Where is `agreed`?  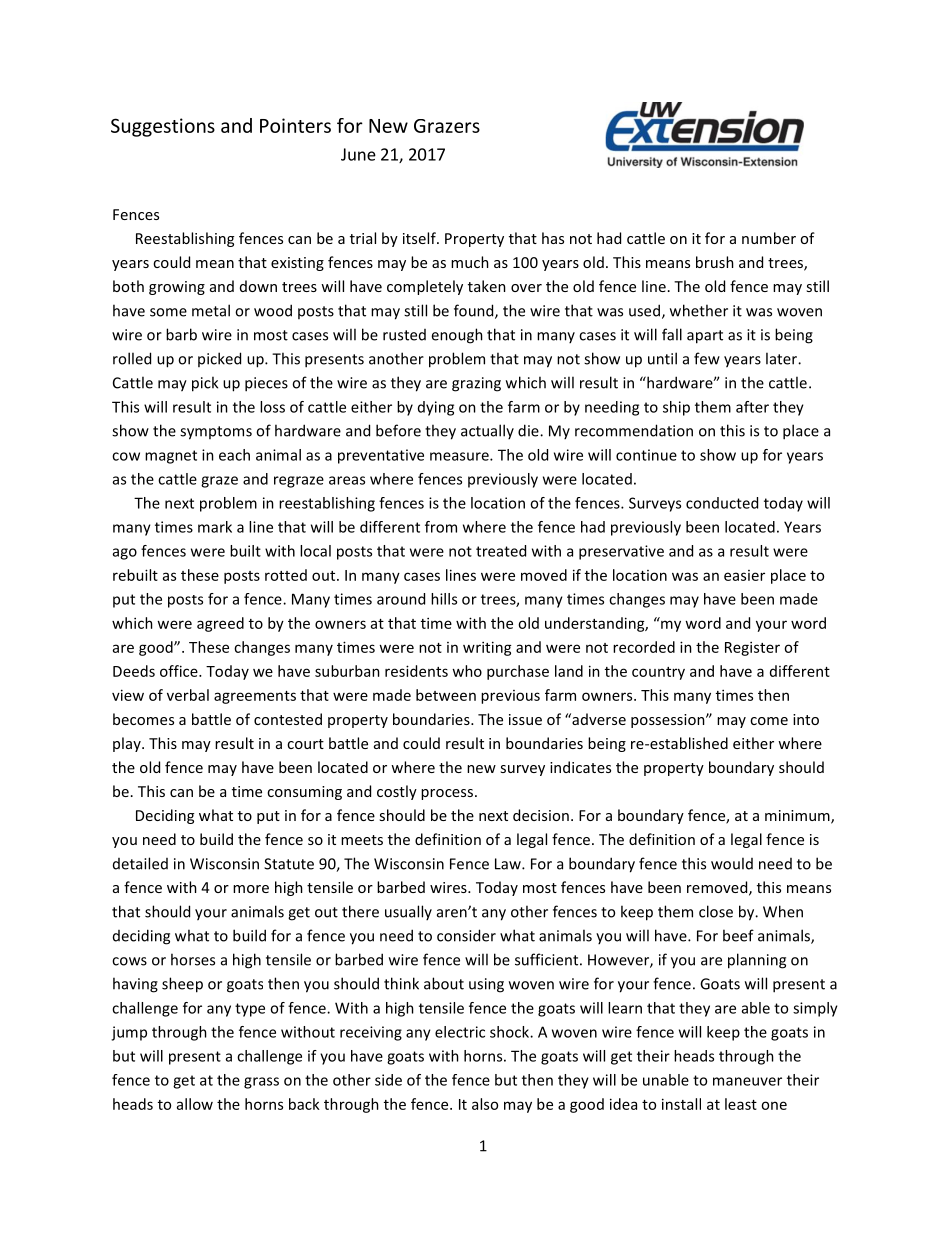 agreed is located at coordinates (220, 624).
